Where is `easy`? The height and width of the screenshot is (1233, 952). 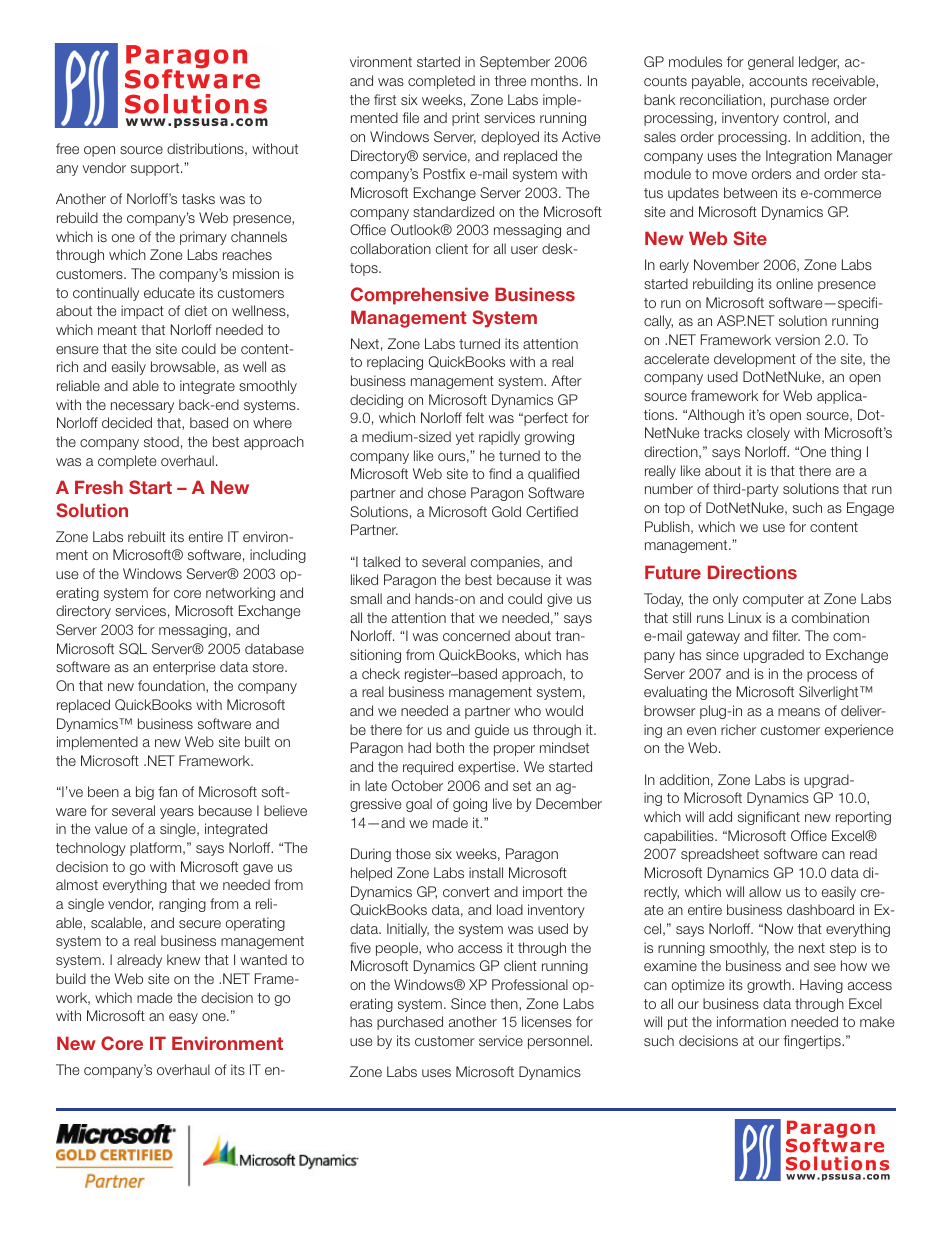 easy is located at coordinates (183, 1018).
